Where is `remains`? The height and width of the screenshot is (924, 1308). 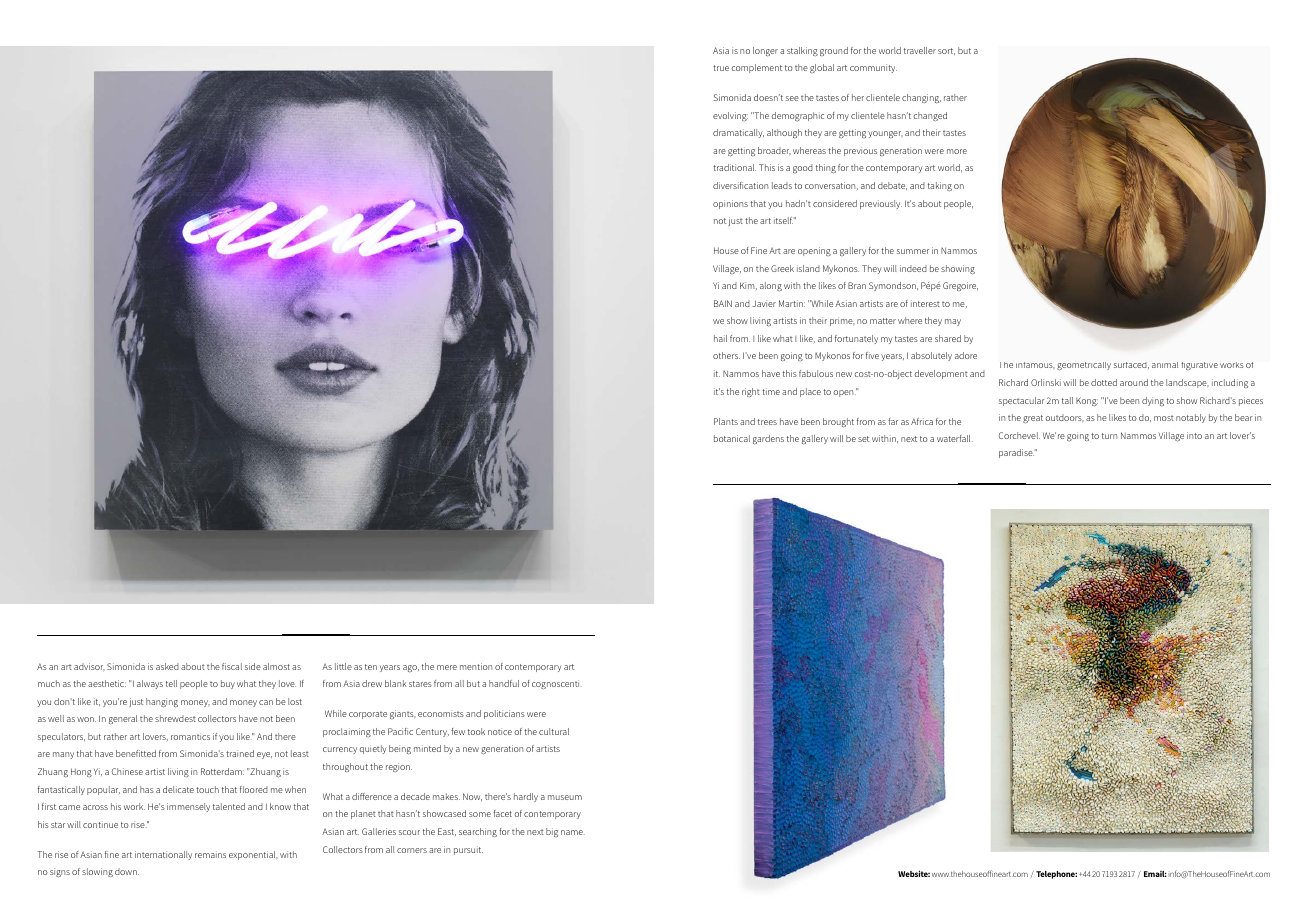
remains is located at coordinates (210, 854).
